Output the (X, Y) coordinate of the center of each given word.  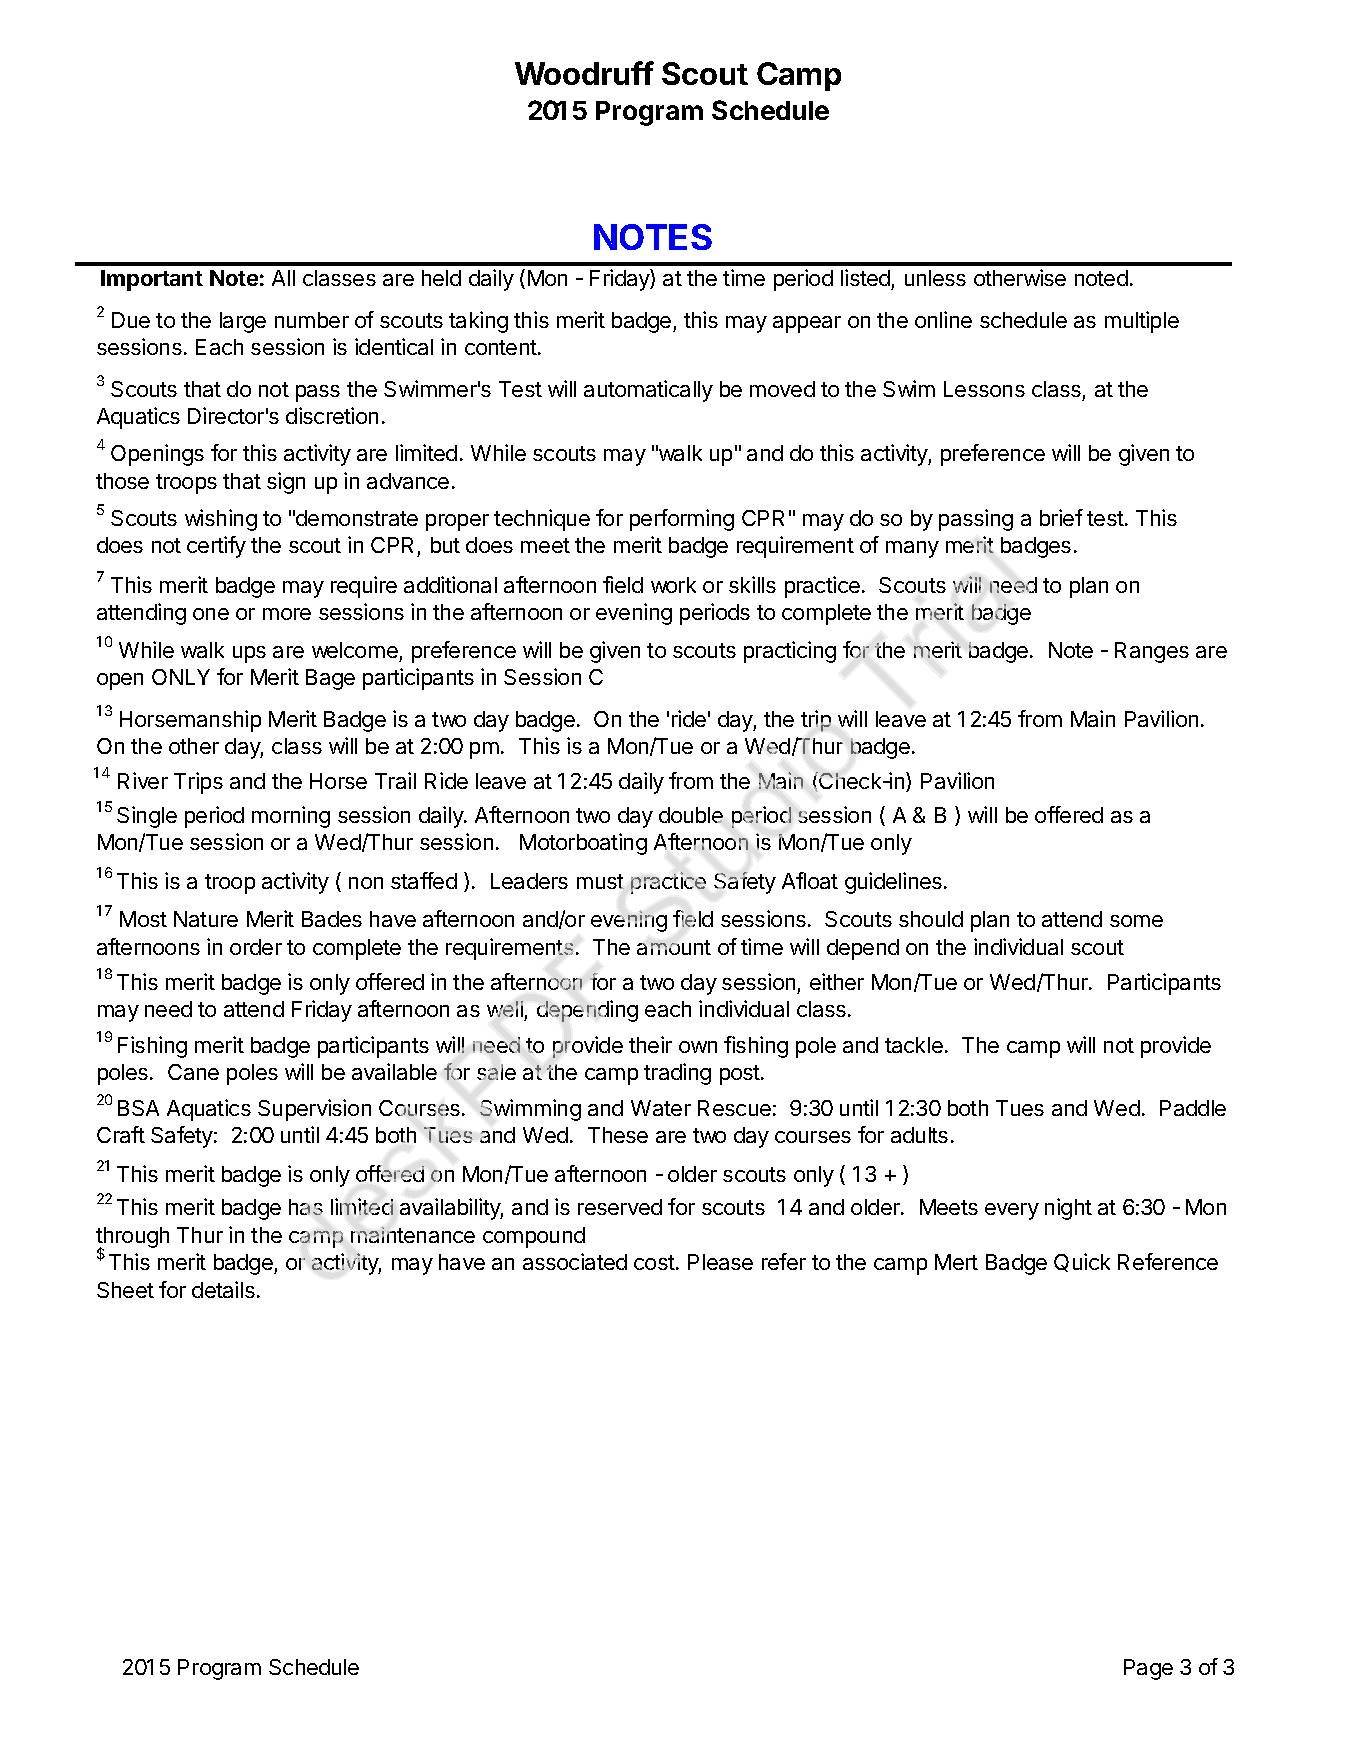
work (673, 585)
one (211, 614)
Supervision (314, 1110)
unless (935, 278)
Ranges (1152, 652)
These (618, 1135)
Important (152, 280)
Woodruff (584, 73)
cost (655, 1262)
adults (919, 1135)
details (223, 1289)
